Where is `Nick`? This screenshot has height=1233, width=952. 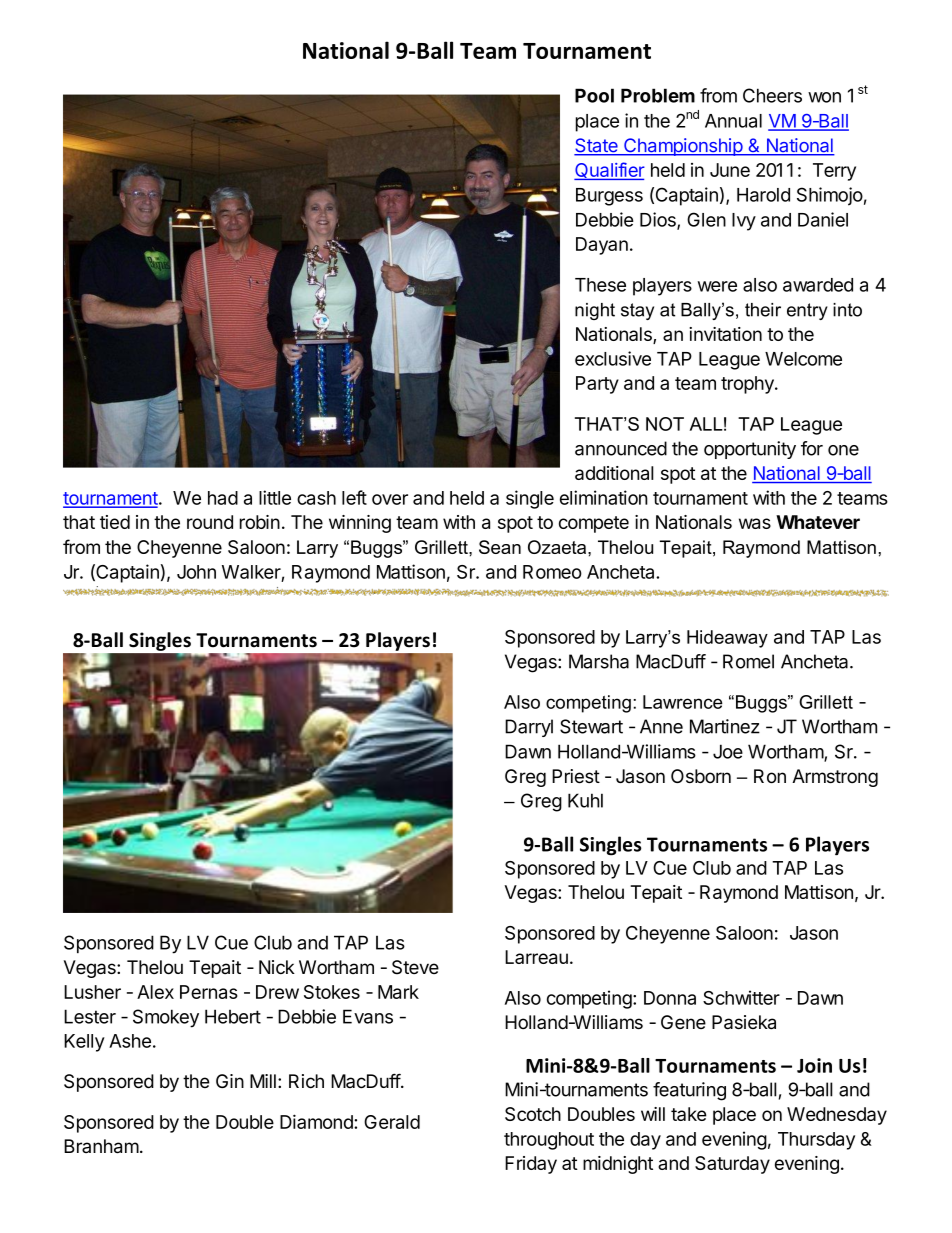 Nick is located at coordinates (277, 967).
